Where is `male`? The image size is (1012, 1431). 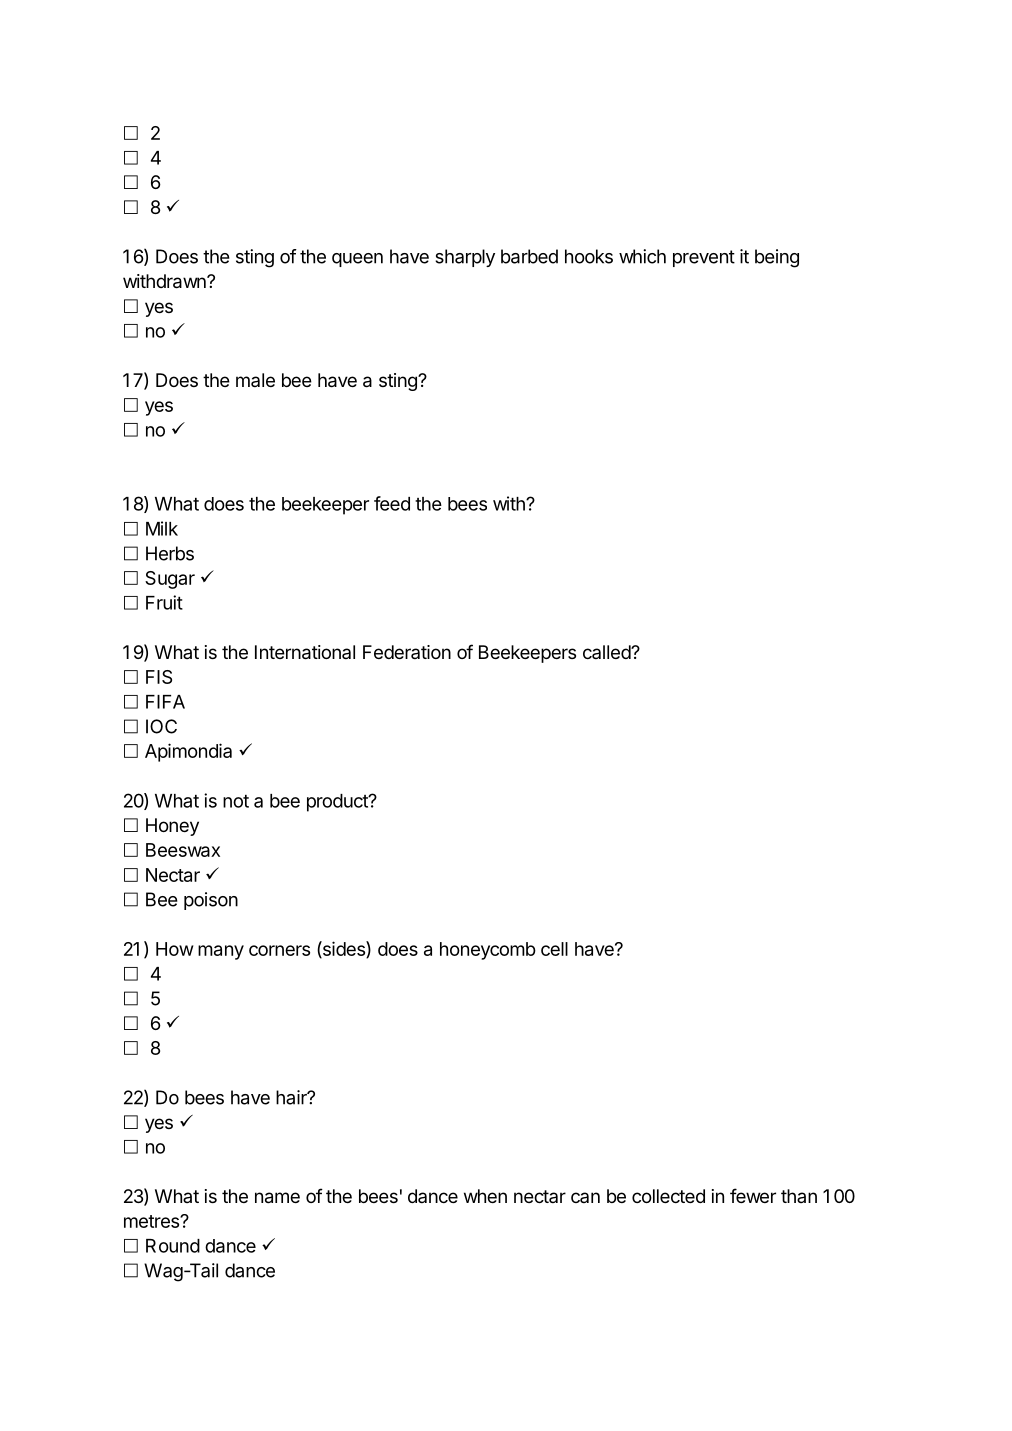 male is located at coordinates (255, 380).
